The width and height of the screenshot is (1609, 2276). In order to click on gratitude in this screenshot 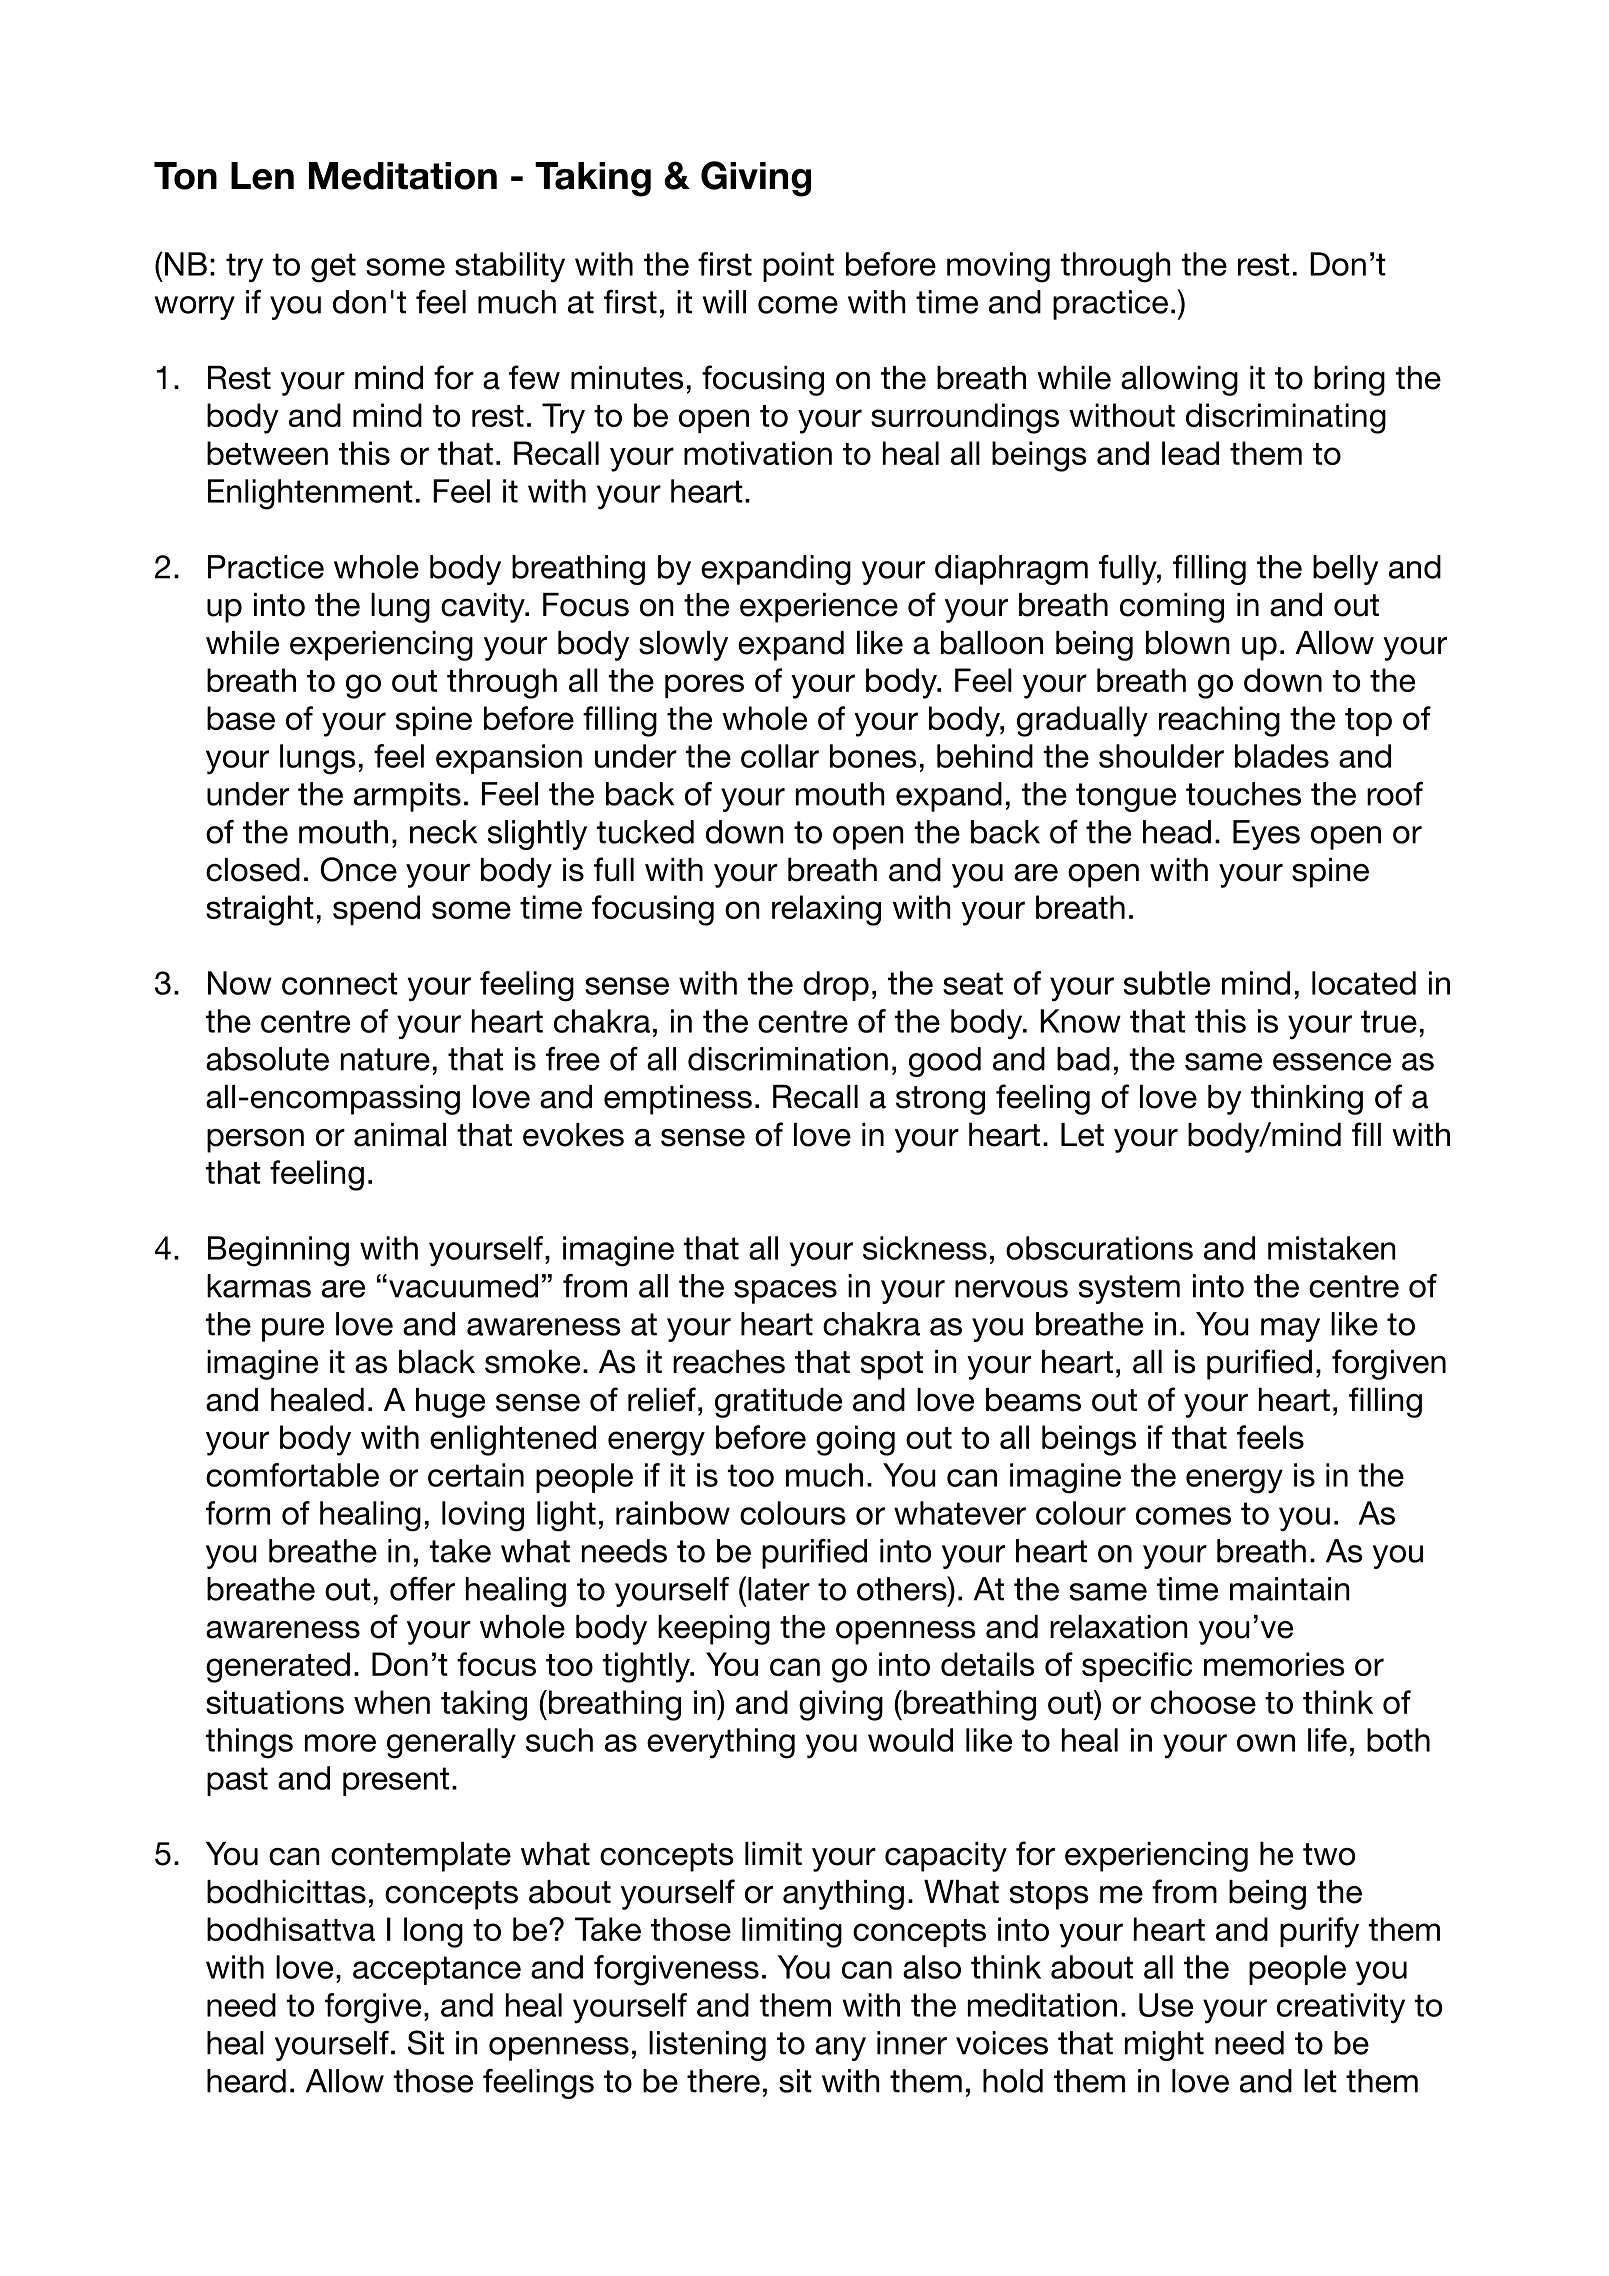, I will do `click(778, 1403)`.
